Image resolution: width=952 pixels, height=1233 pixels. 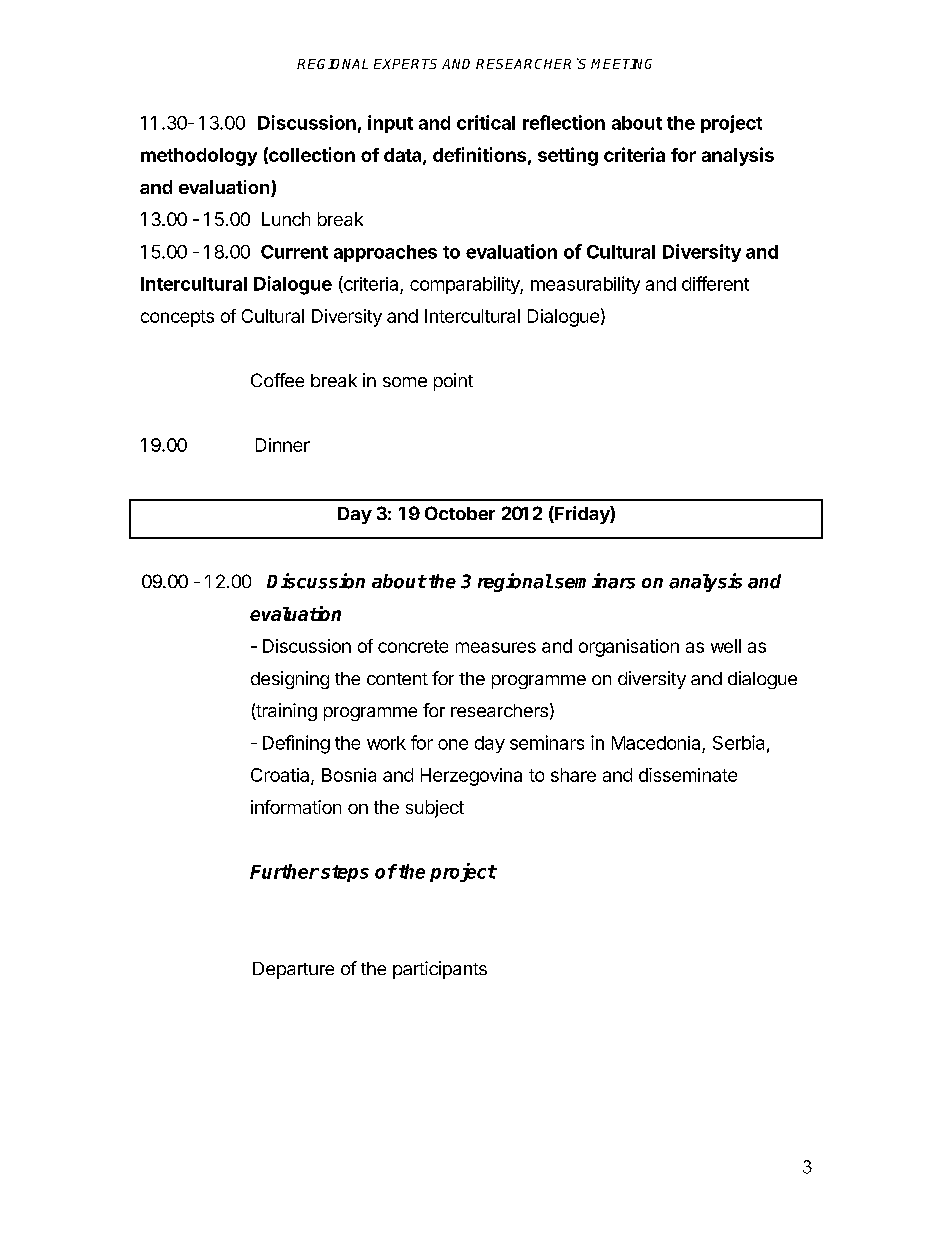 What do you see at coordinates (564, 122) in the document?
I see `reflection` at bounding box center [564, 122].
